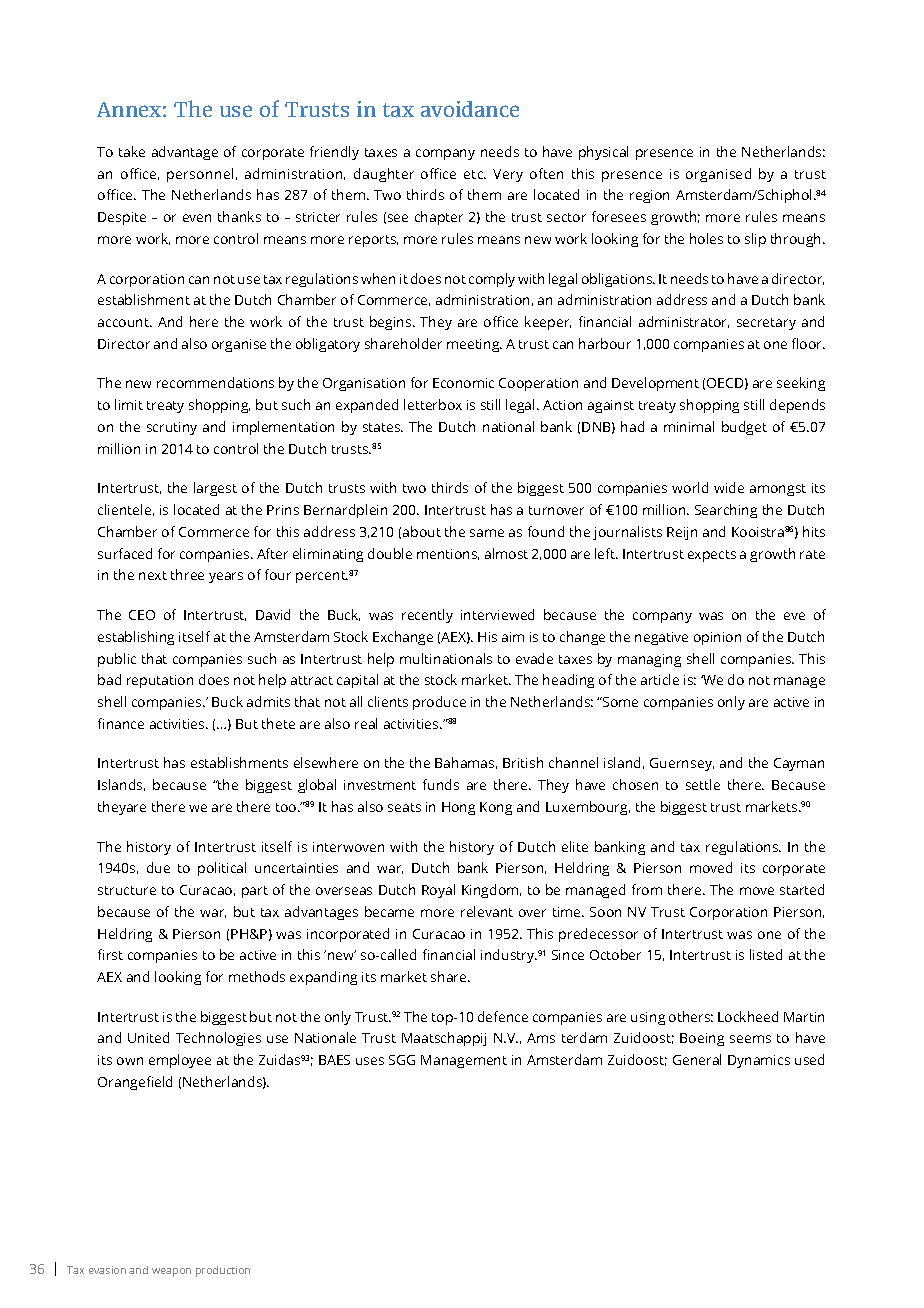 Image resolution: width=924 pixels, height=1308 pixels. Describe the element at coordinates (171, 1272) in the screenshot. I see `weapon` at that location.
